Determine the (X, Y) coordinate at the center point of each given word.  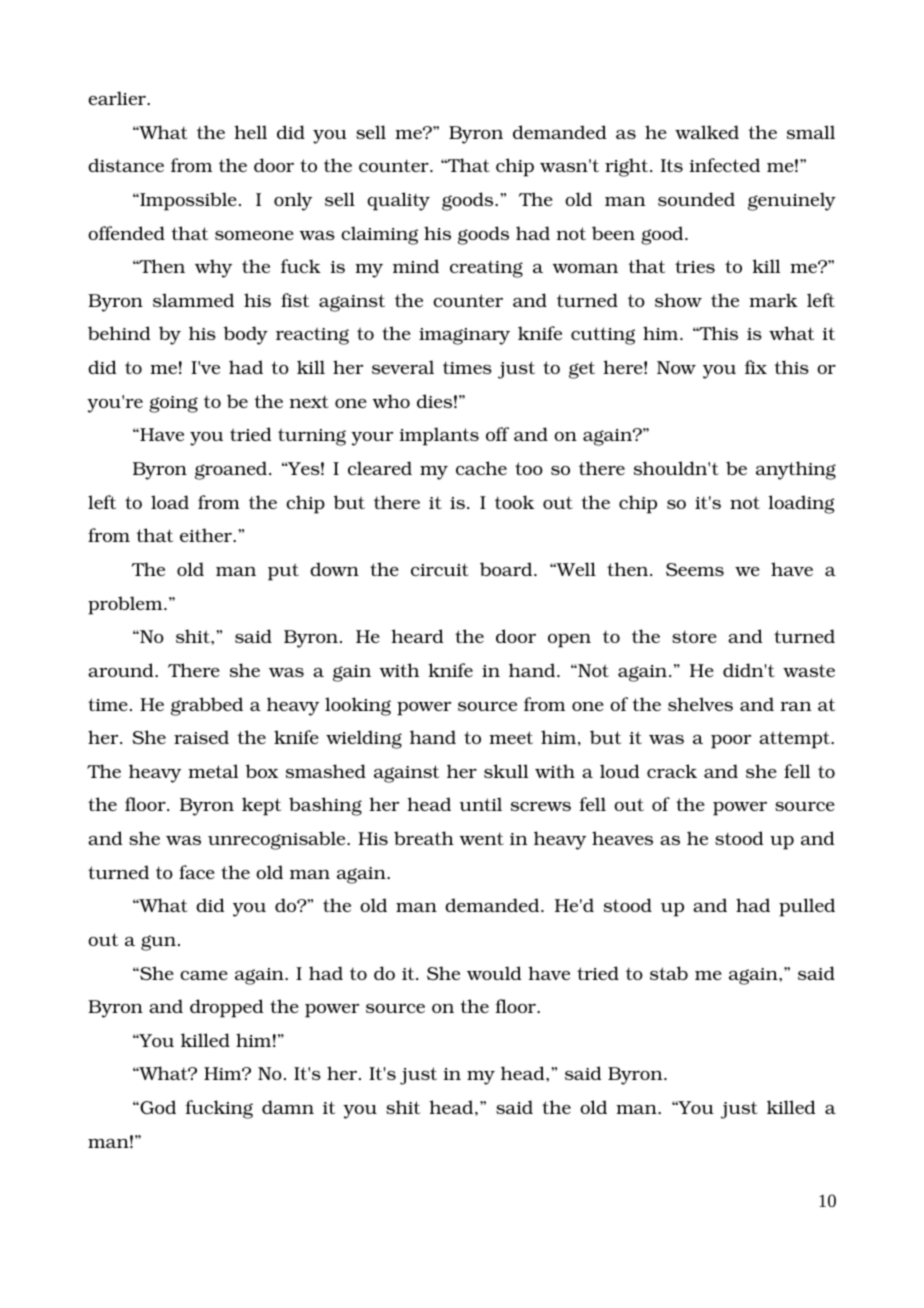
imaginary (464, 336)
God (157, 1107)
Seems (695, 570)
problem (126, 605)
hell (250, 132)
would (494, 973)
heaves (622, 838)
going (173, 404)
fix (756, 367)
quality (398, 201)
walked (707, 132)
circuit (440, 569)
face (197, 872)
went (481, 838)
